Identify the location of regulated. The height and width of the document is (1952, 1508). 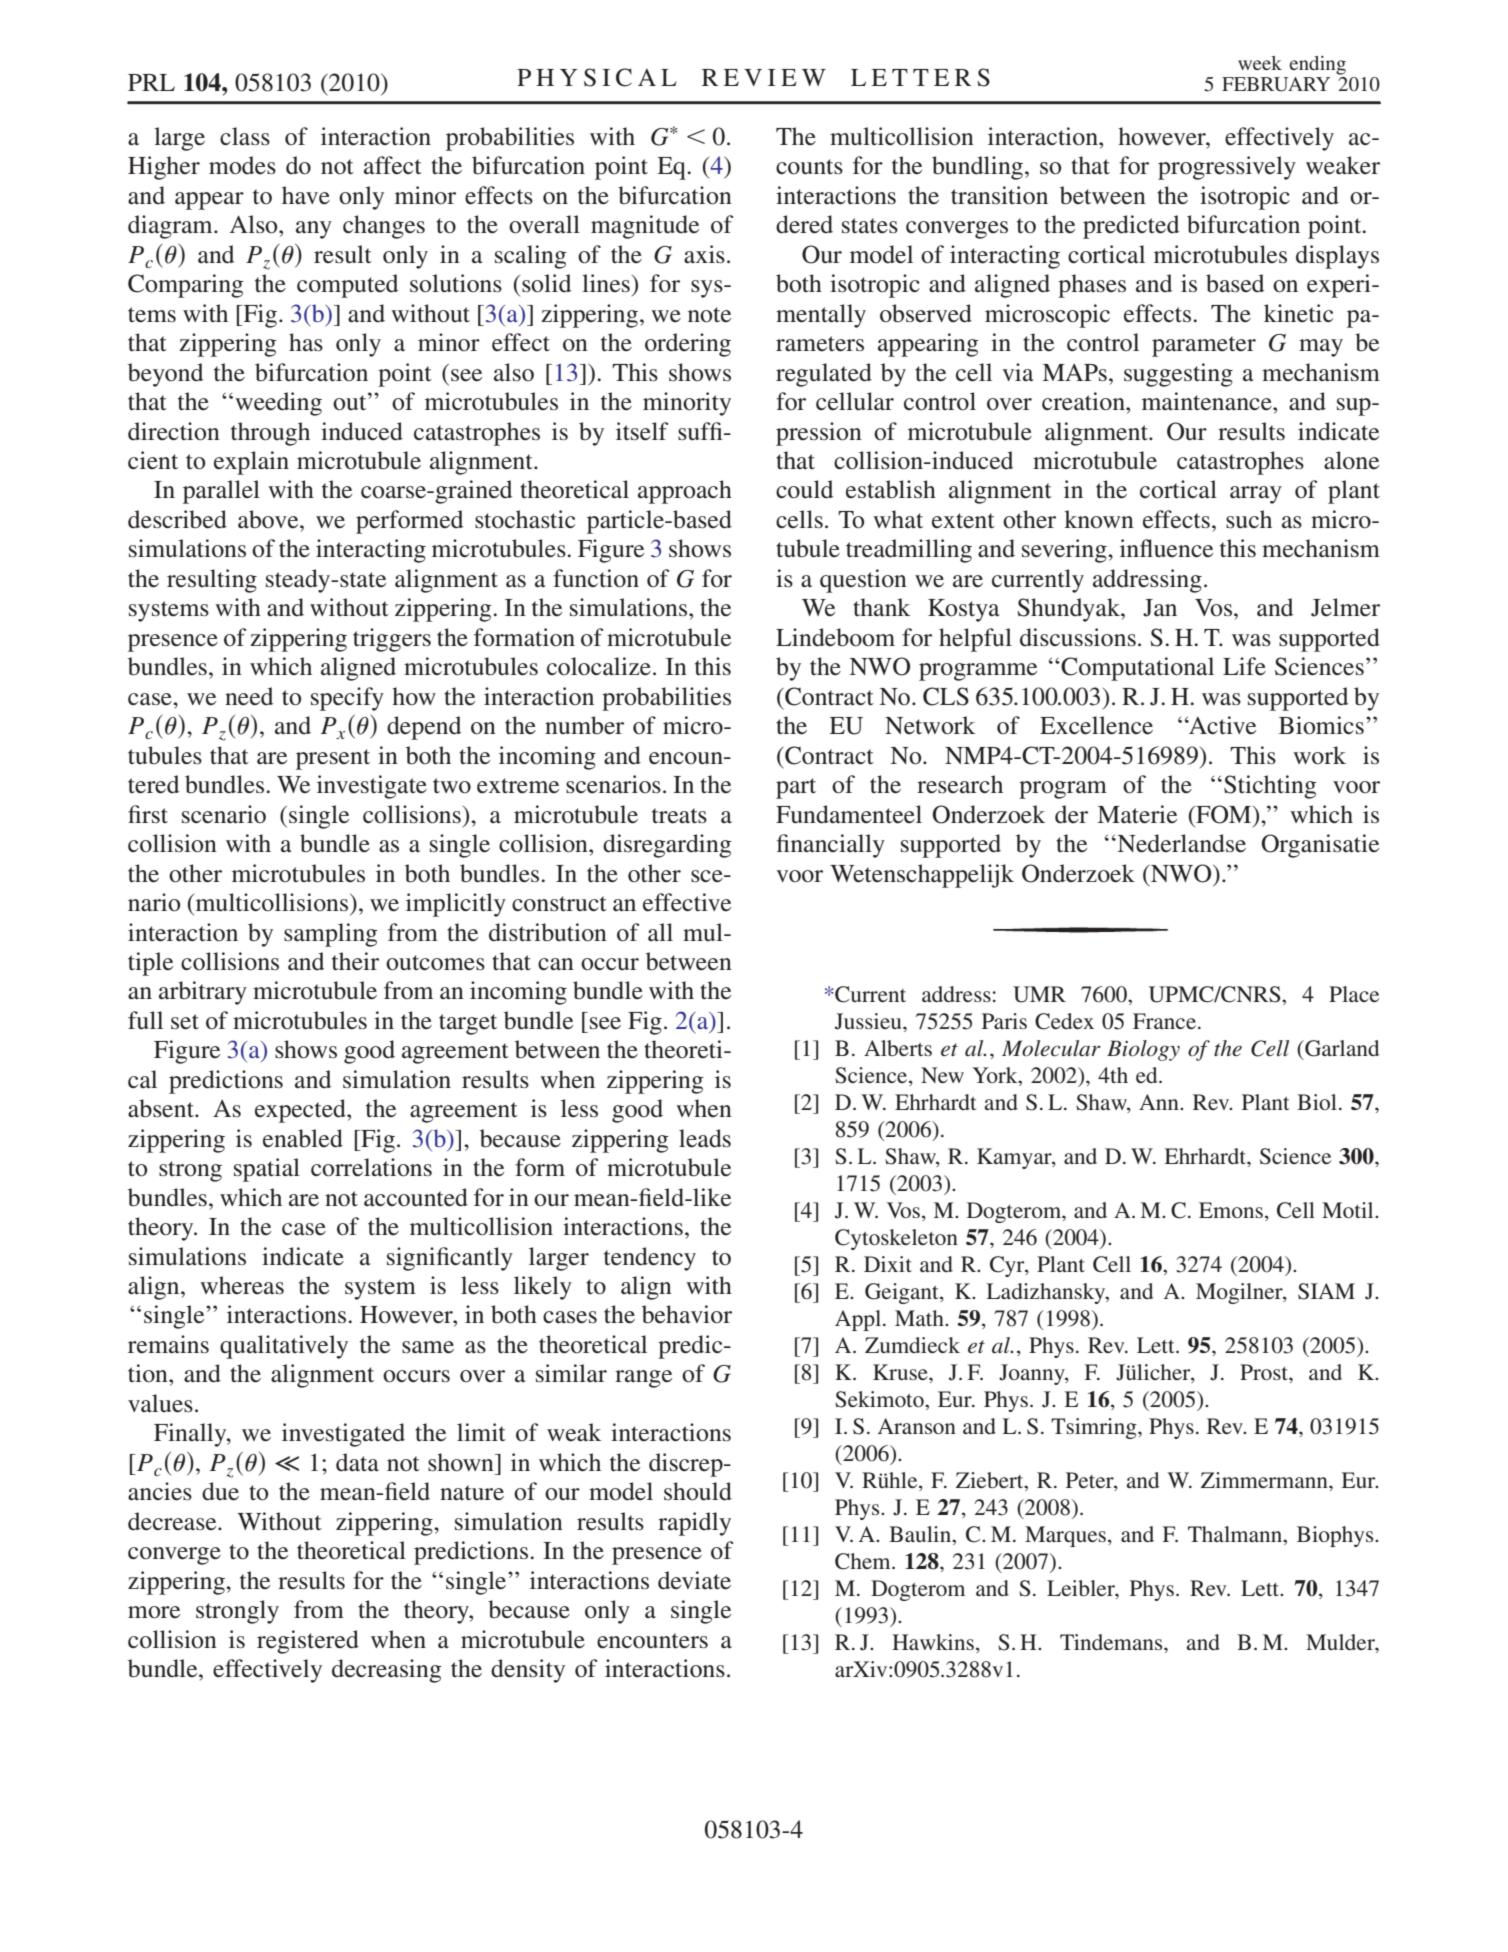
(824, 375).
